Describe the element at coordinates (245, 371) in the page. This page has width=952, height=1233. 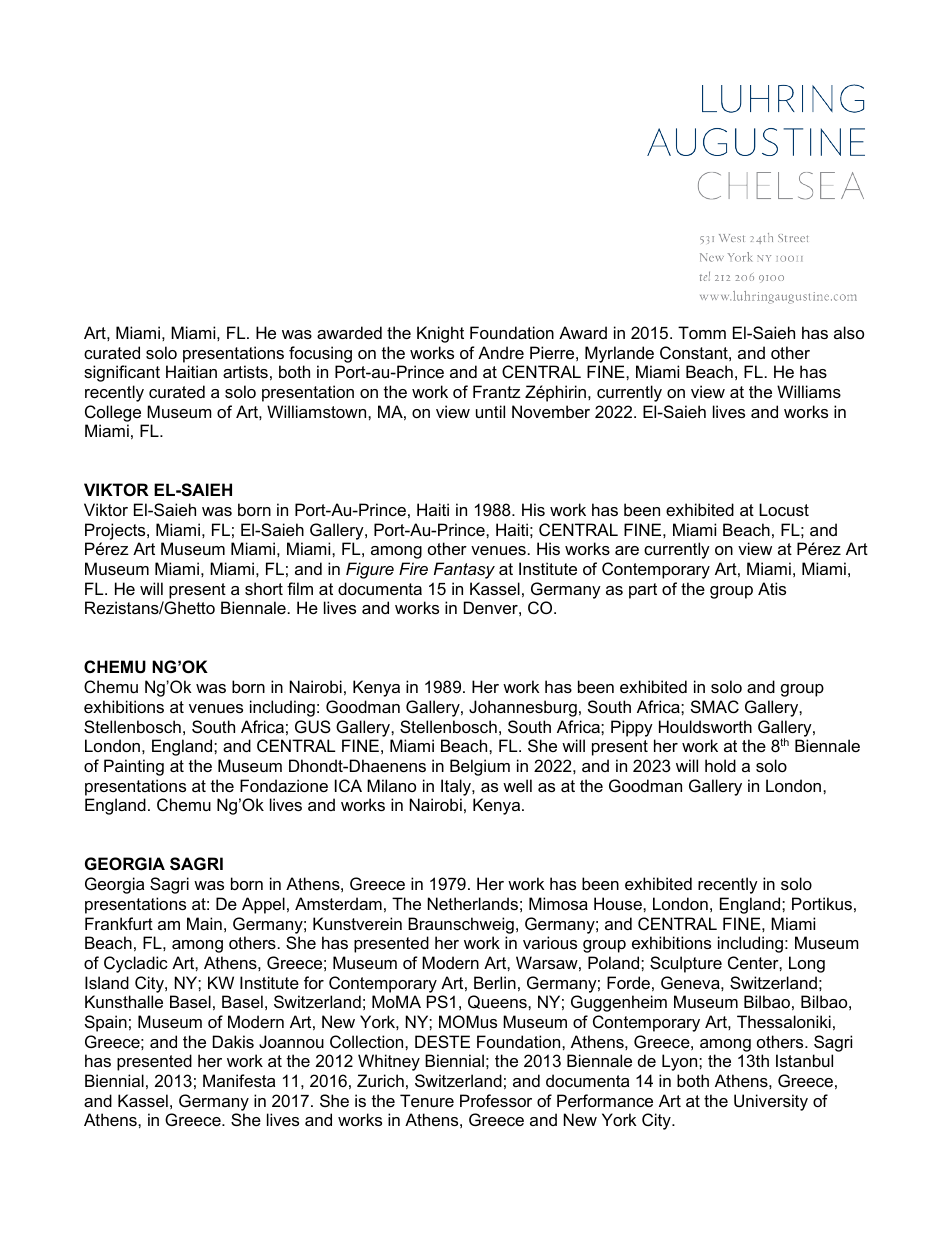
I see `artists` at that location.
